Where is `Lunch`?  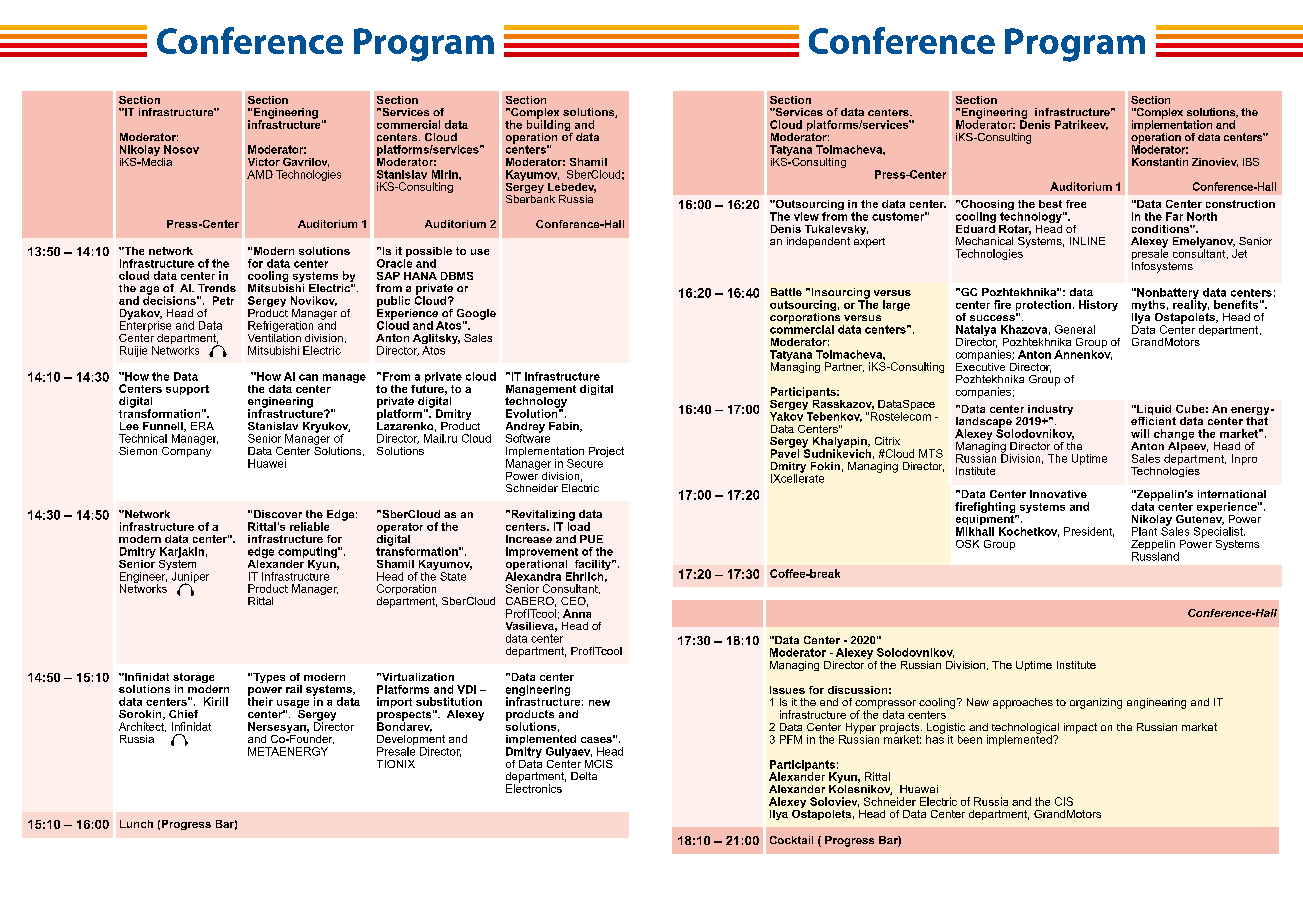 Lunch is located at coordinates (136, 824).
